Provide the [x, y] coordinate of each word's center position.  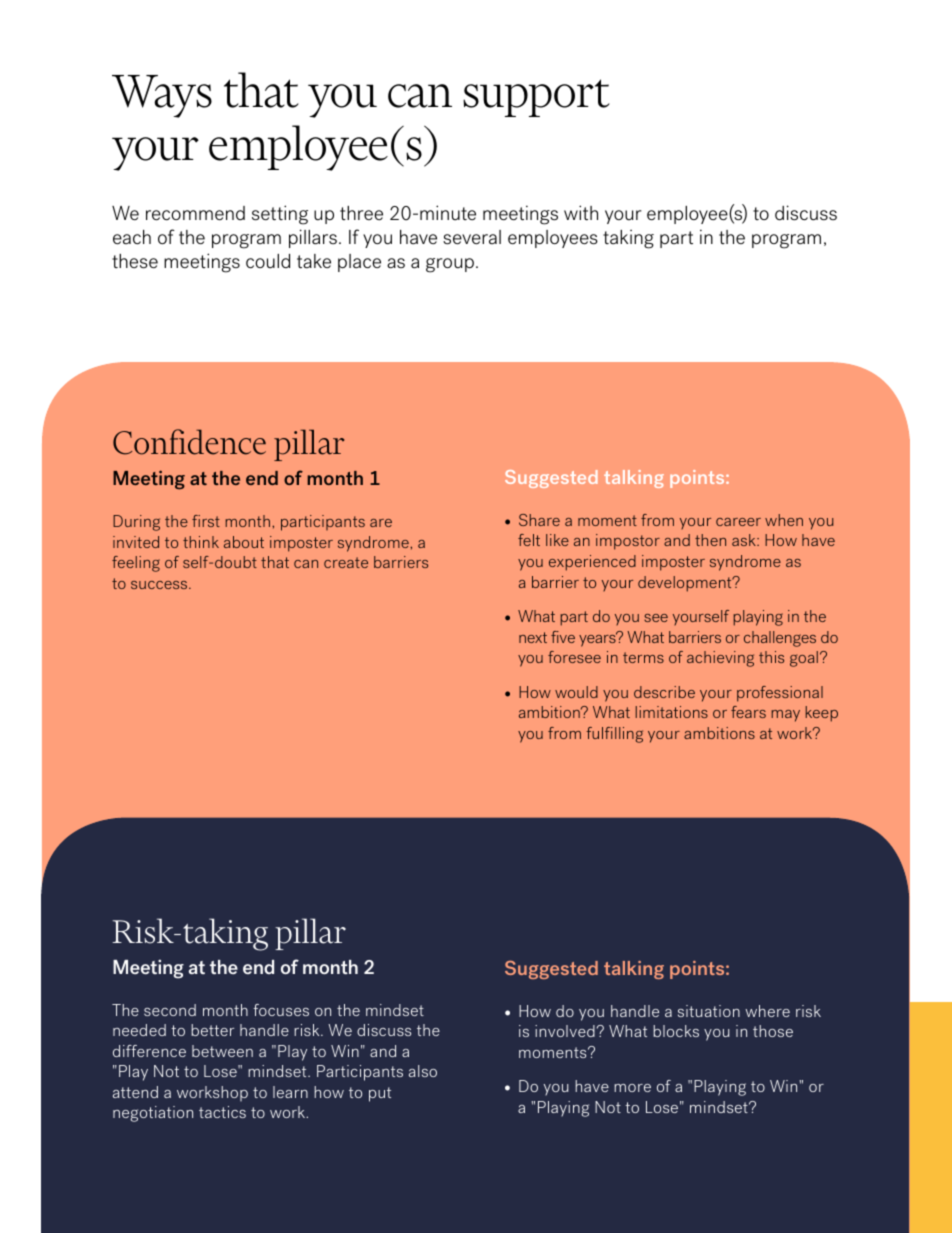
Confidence [189, 442]
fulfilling [614, 735]
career [738, 522]
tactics [222, 1112]
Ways [162, 96]
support [536, 98]
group [450, 265]
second [170, 1010]
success [160, 585]
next [533, 637]
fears [748, 712]
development [686, 584]
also [423, 1071]
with [581, 213]
